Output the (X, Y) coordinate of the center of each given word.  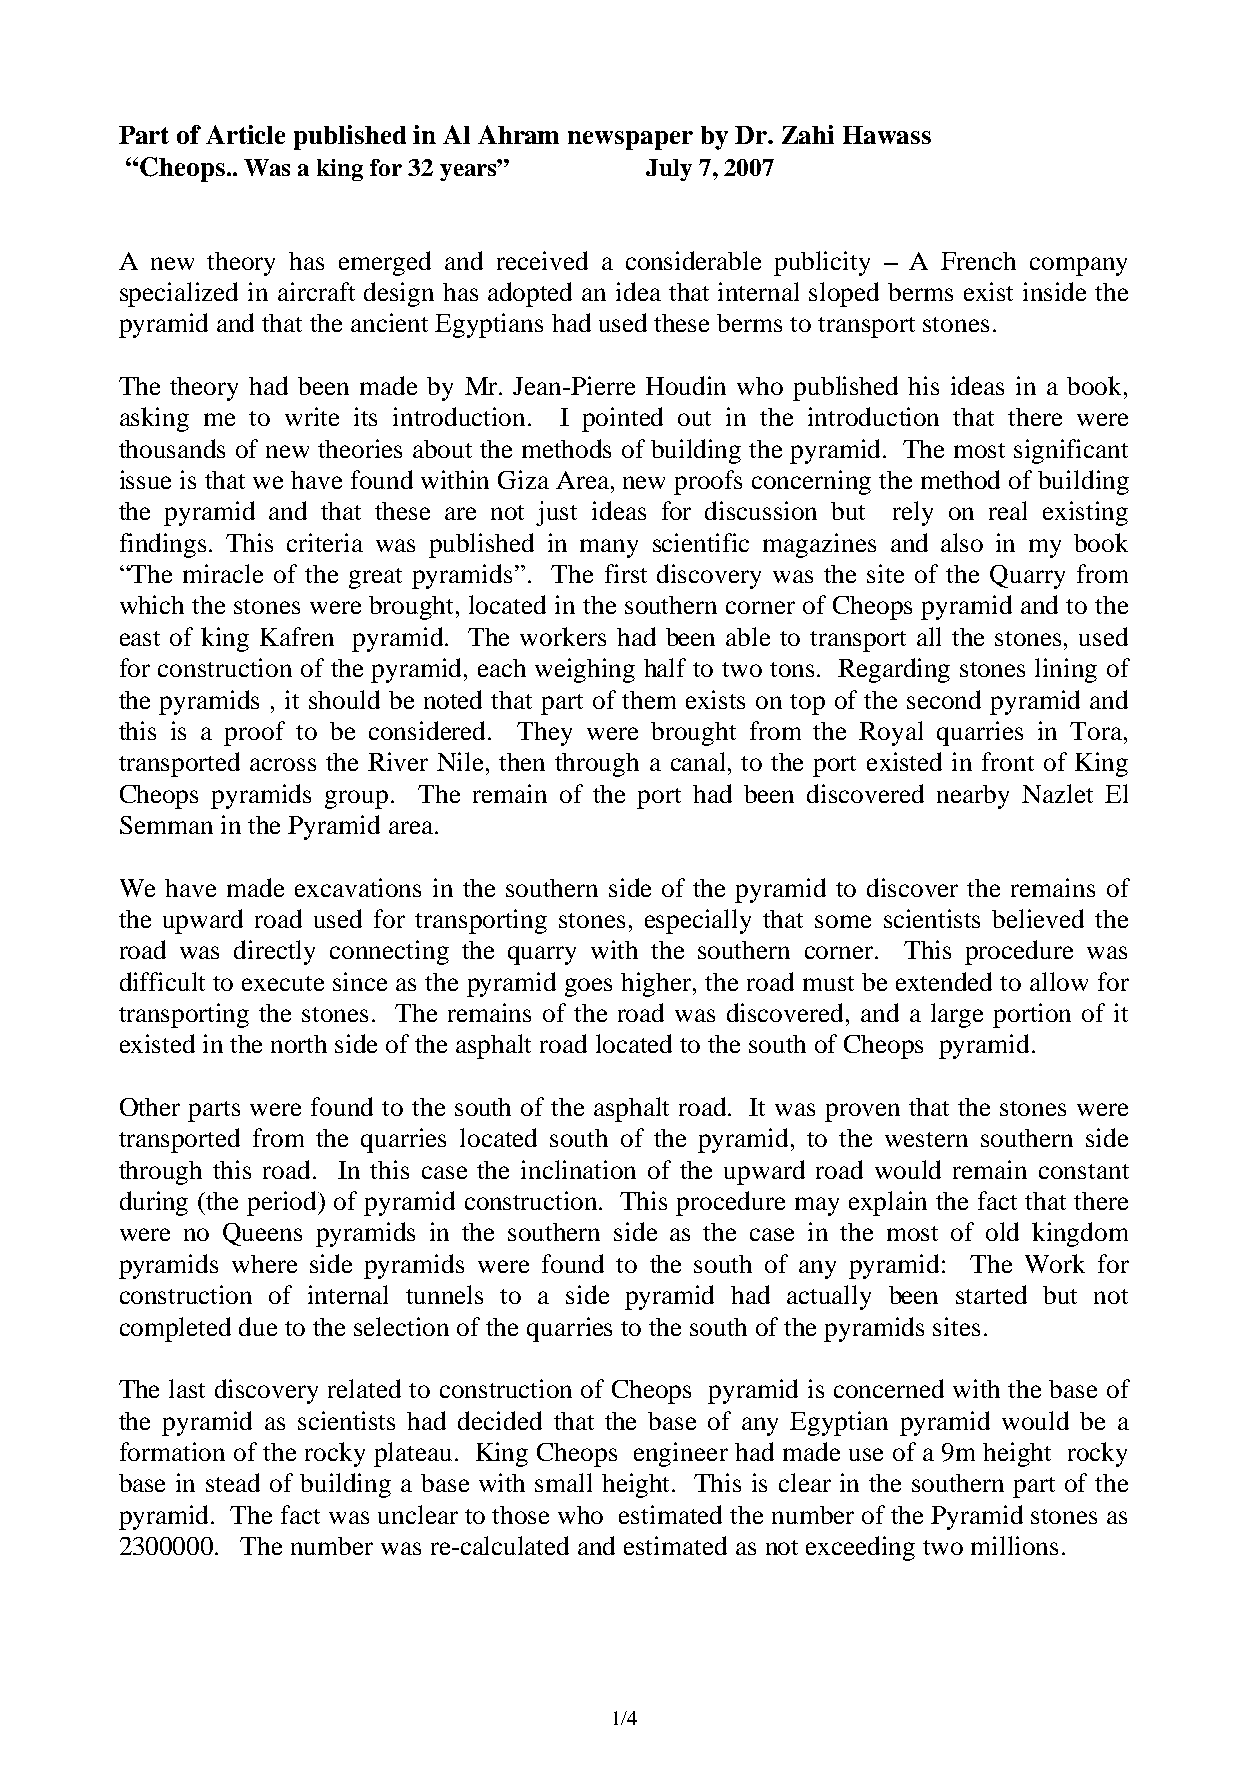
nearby (973, 797)
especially (698, 921)
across (283, 764)
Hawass (887, 135)
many (609, 548)
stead (233, 1482)
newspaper (630, 140)
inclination (578, 1169)
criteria (325, 542)
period (283, 1203)
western (926, 1139)
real (1008, 510)
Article (245, 134)
